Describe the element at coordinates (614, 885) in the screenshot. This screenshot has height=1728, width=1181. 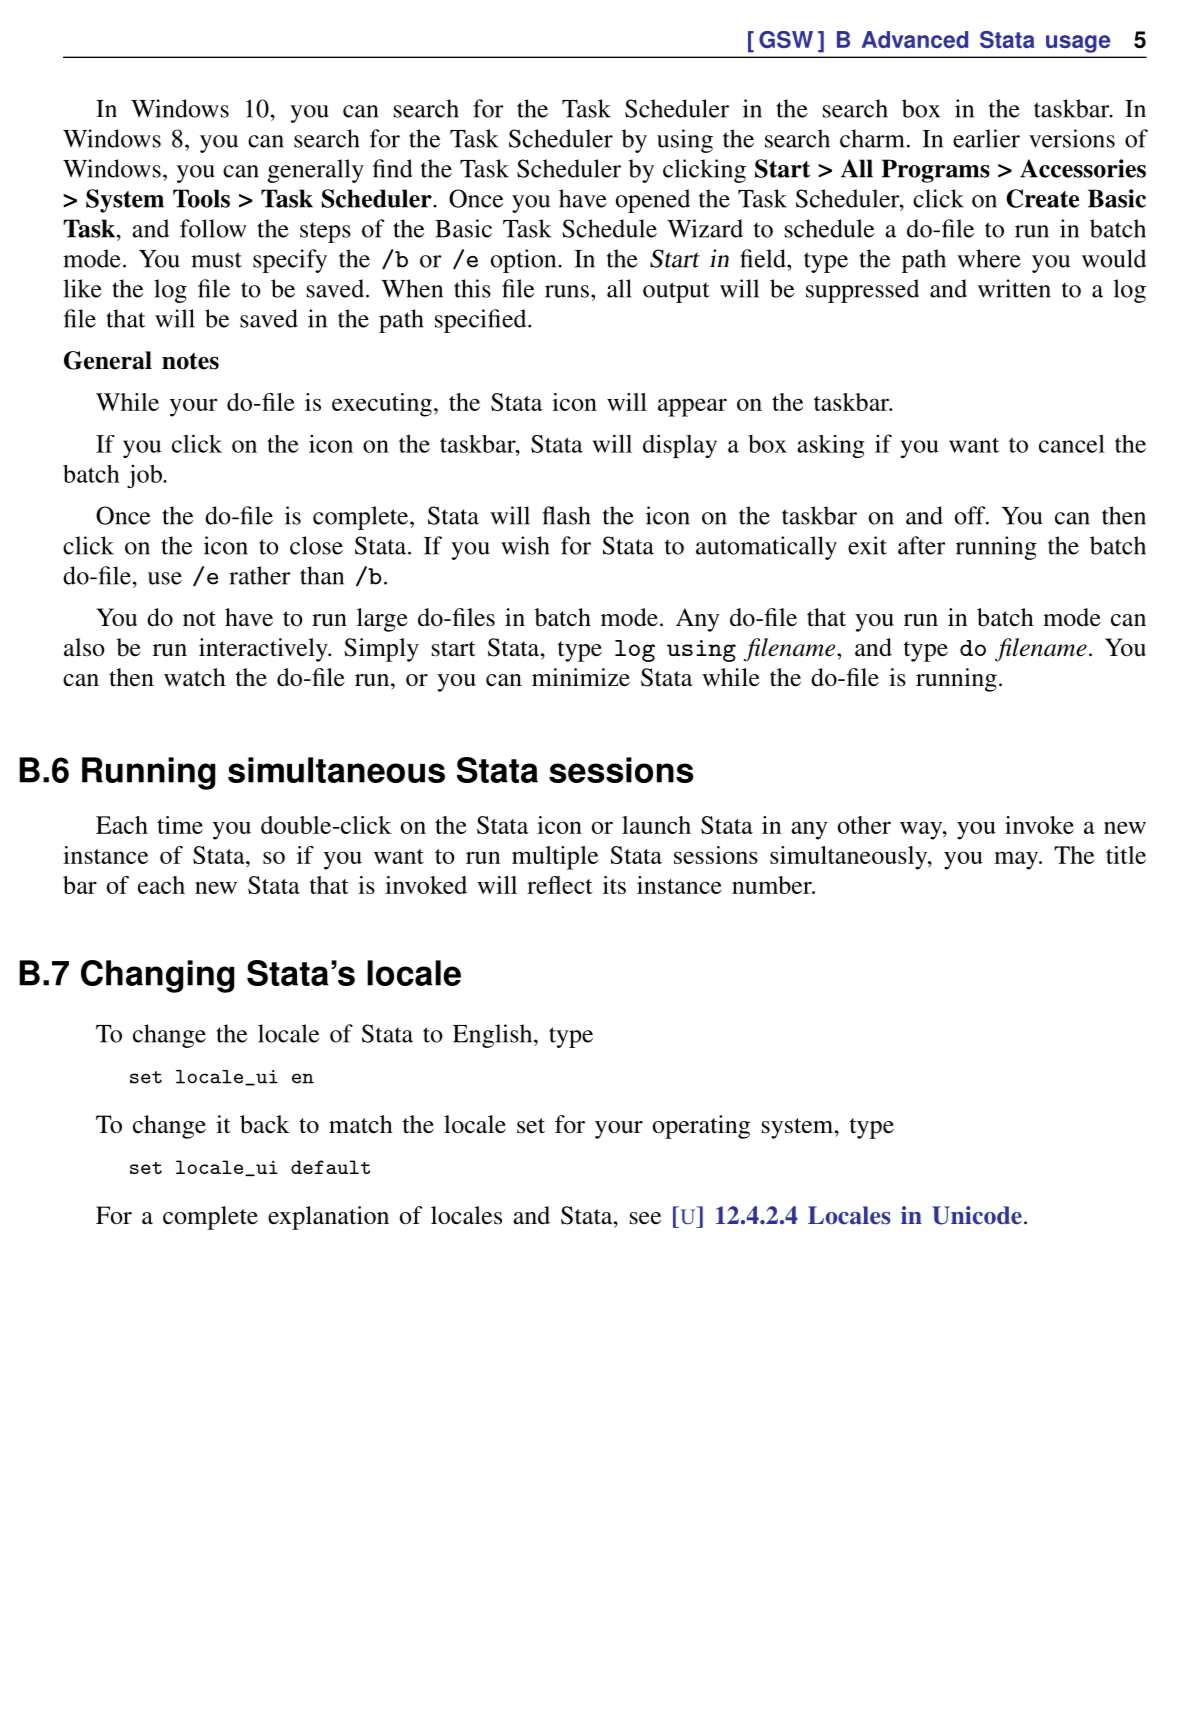
I see `its` at that location.
